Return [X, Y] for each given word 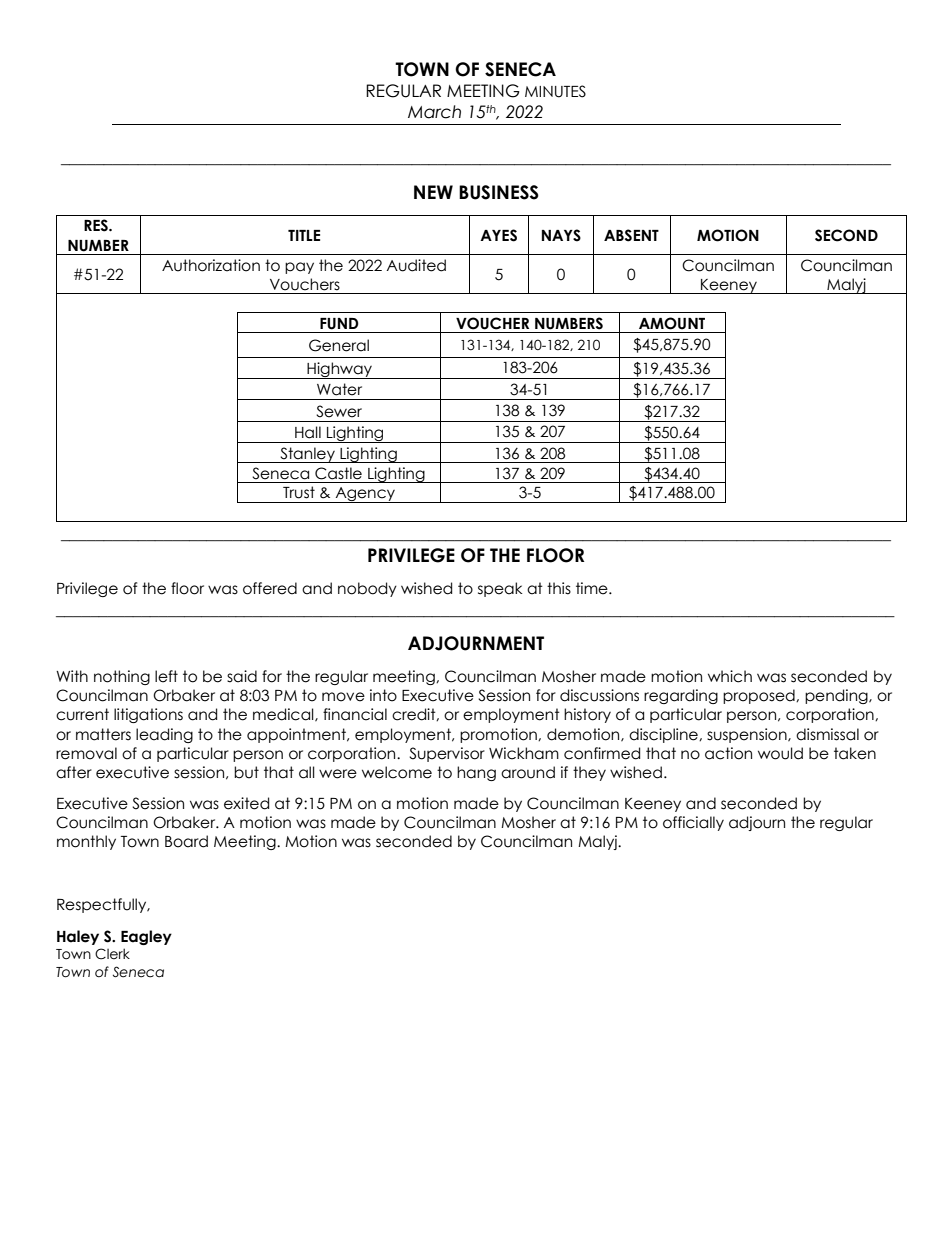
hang [476, 773]
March [434, 112]
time [593, 588]
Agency [365, 495]
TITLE [304, 235]
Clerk [112, 954]
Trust [299, 492]
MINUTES [555, 91]
